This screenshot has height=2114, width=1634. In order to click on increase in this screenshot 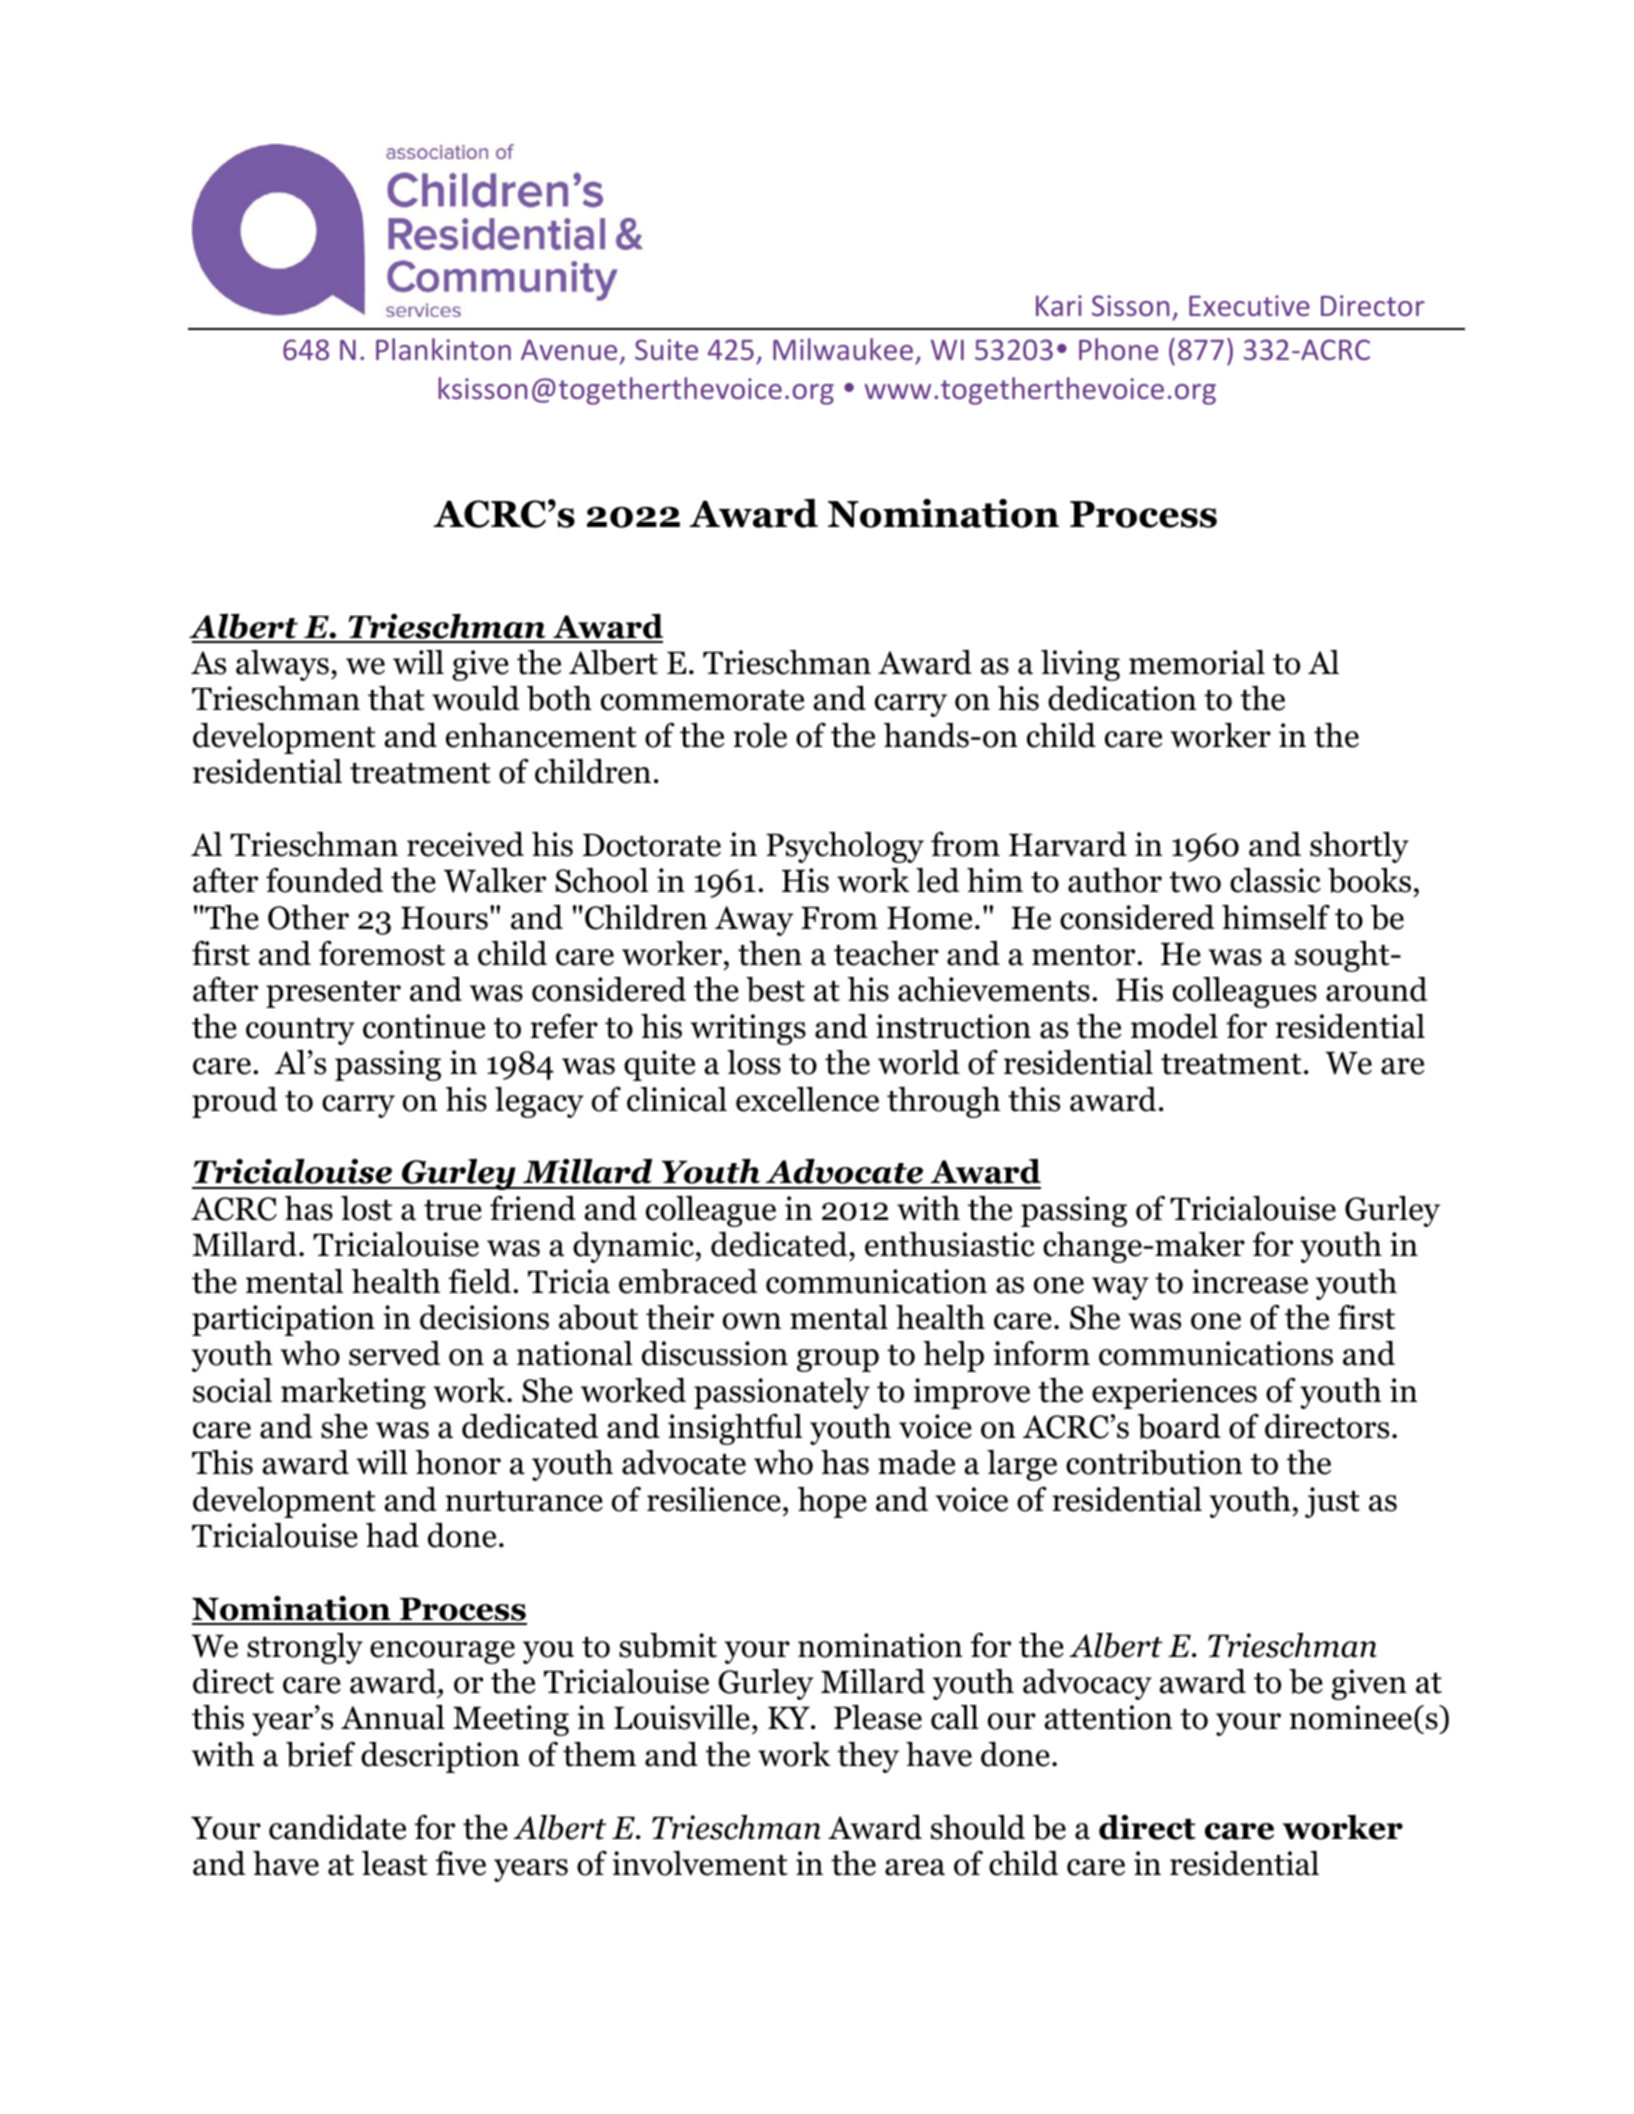, I will do `click(1250, 1281)`.
